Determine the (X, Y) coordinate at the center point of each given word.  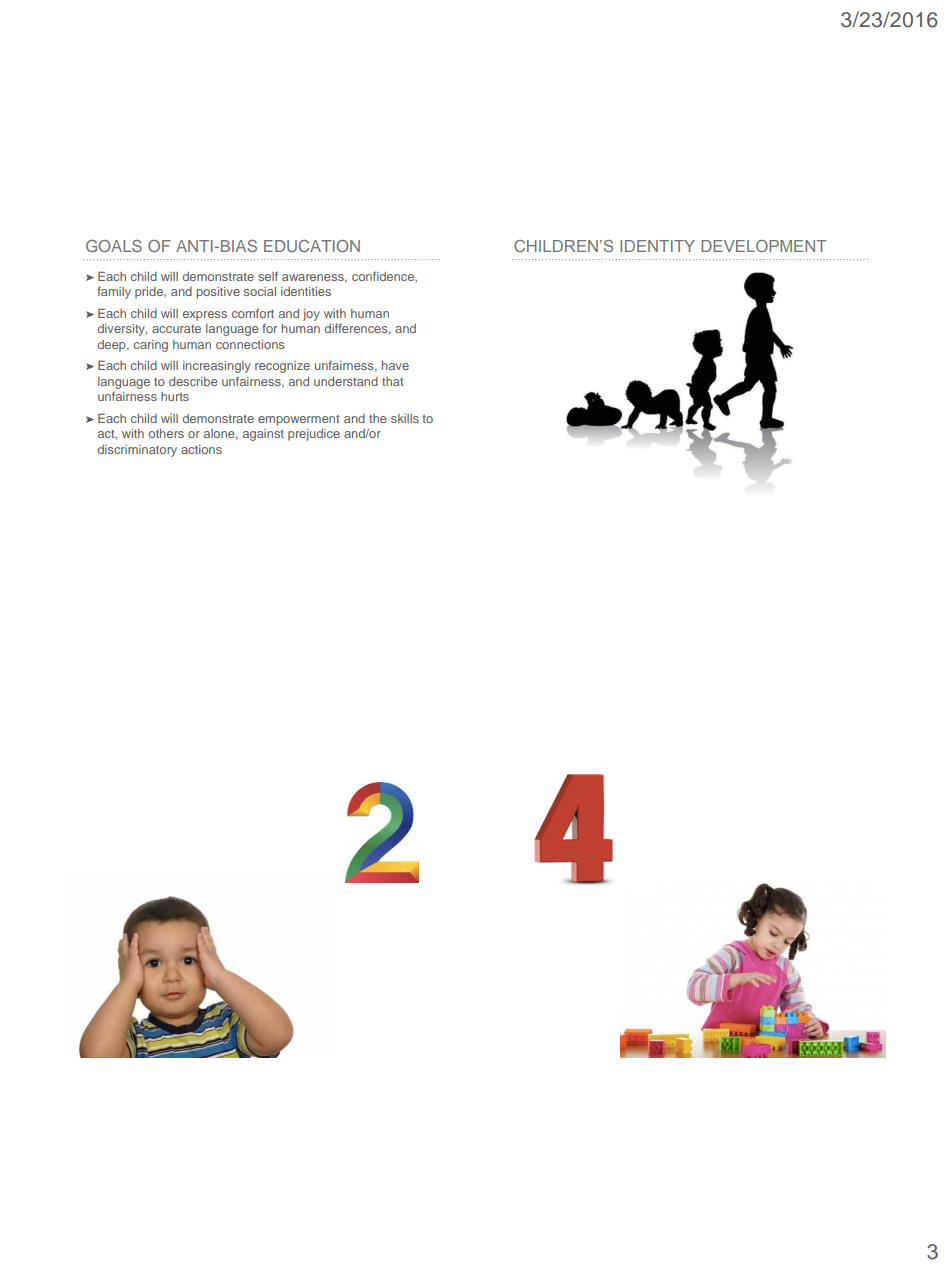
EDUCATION (312, 246)
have (395, 365)
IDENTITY (657, 246)
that (393, 381)
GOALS (114, 246)
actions (201, 449)
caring (151, 346)
